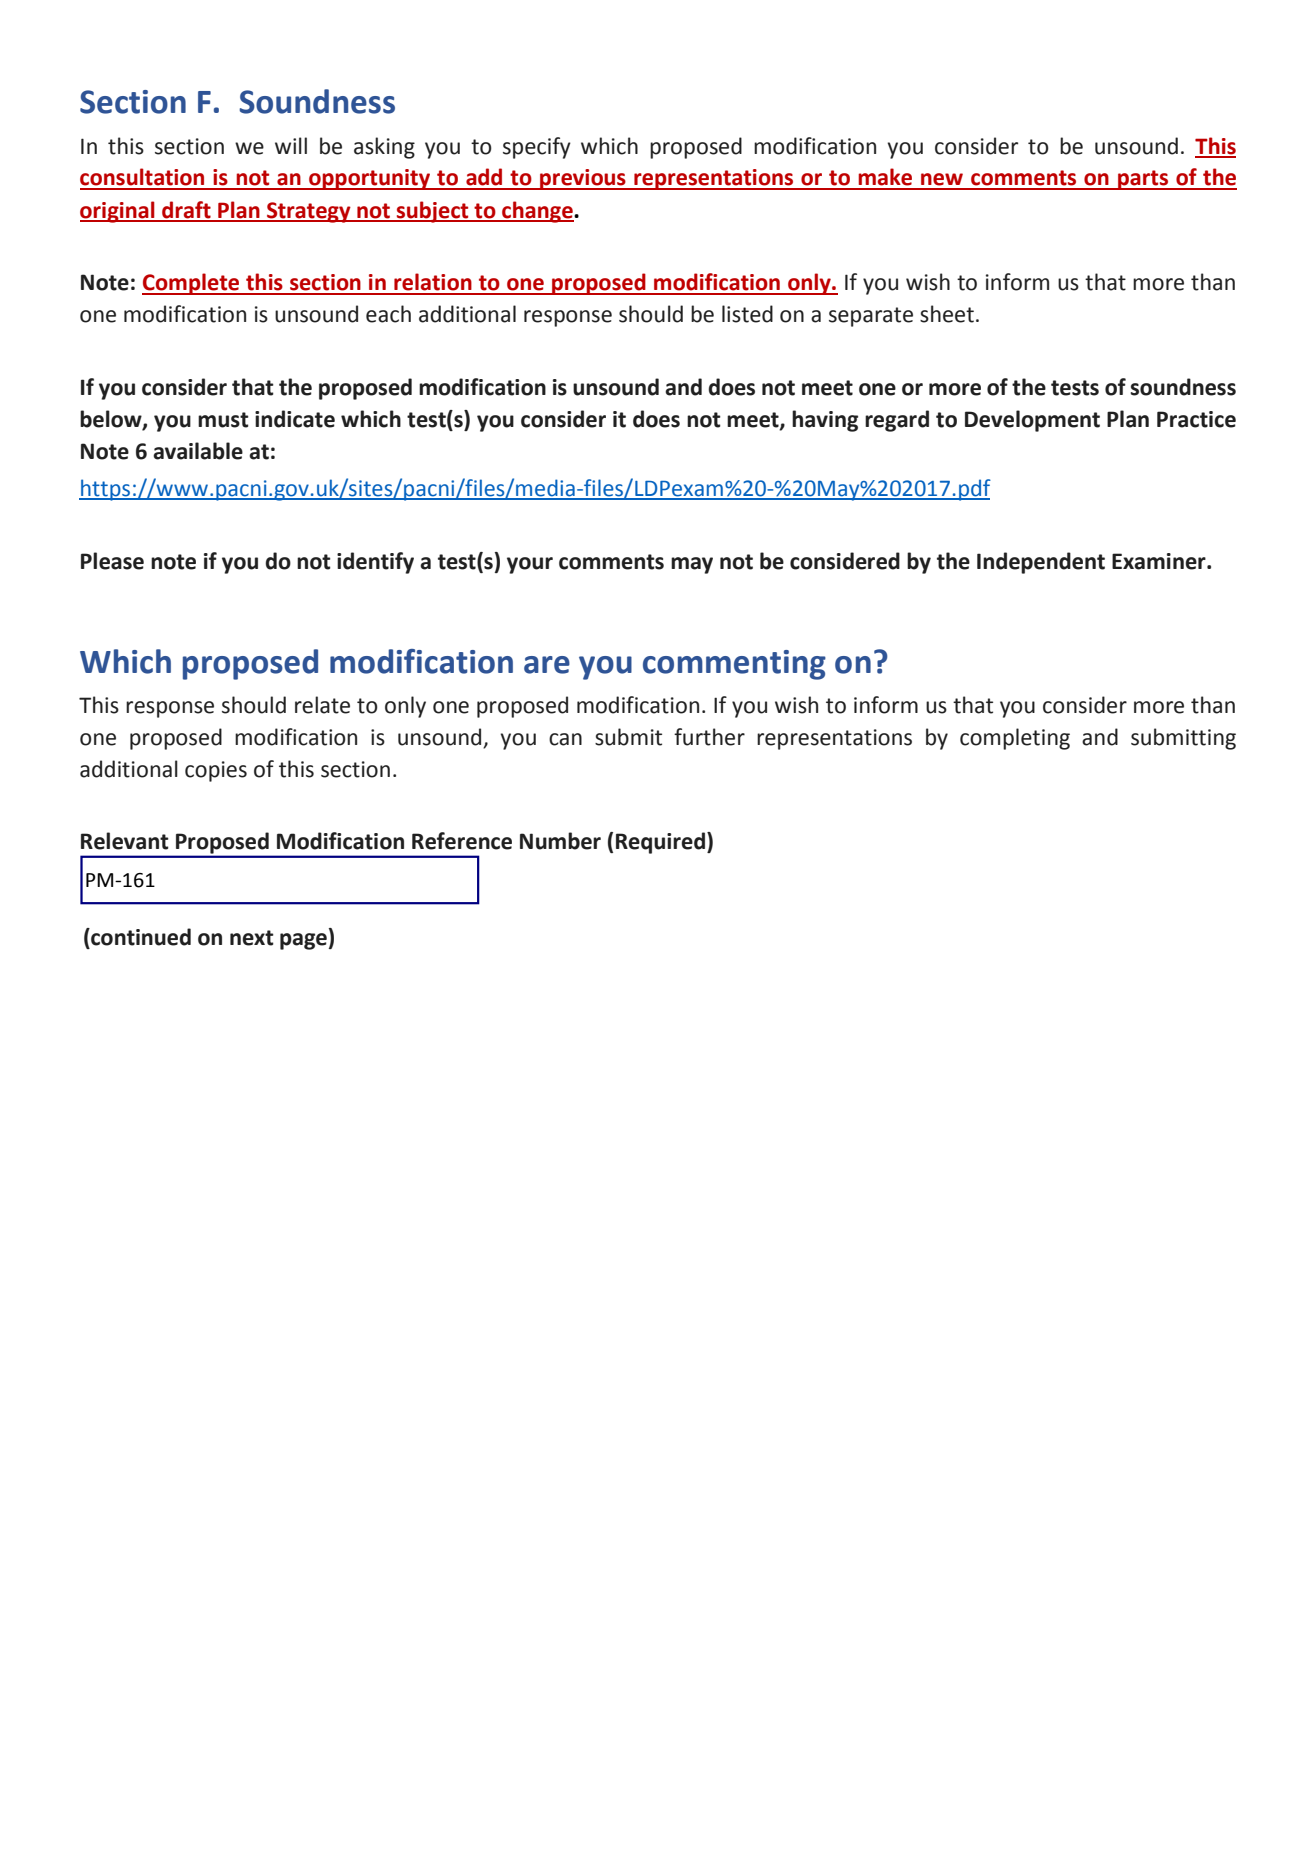  I want to click on available, so click(198, 451).
